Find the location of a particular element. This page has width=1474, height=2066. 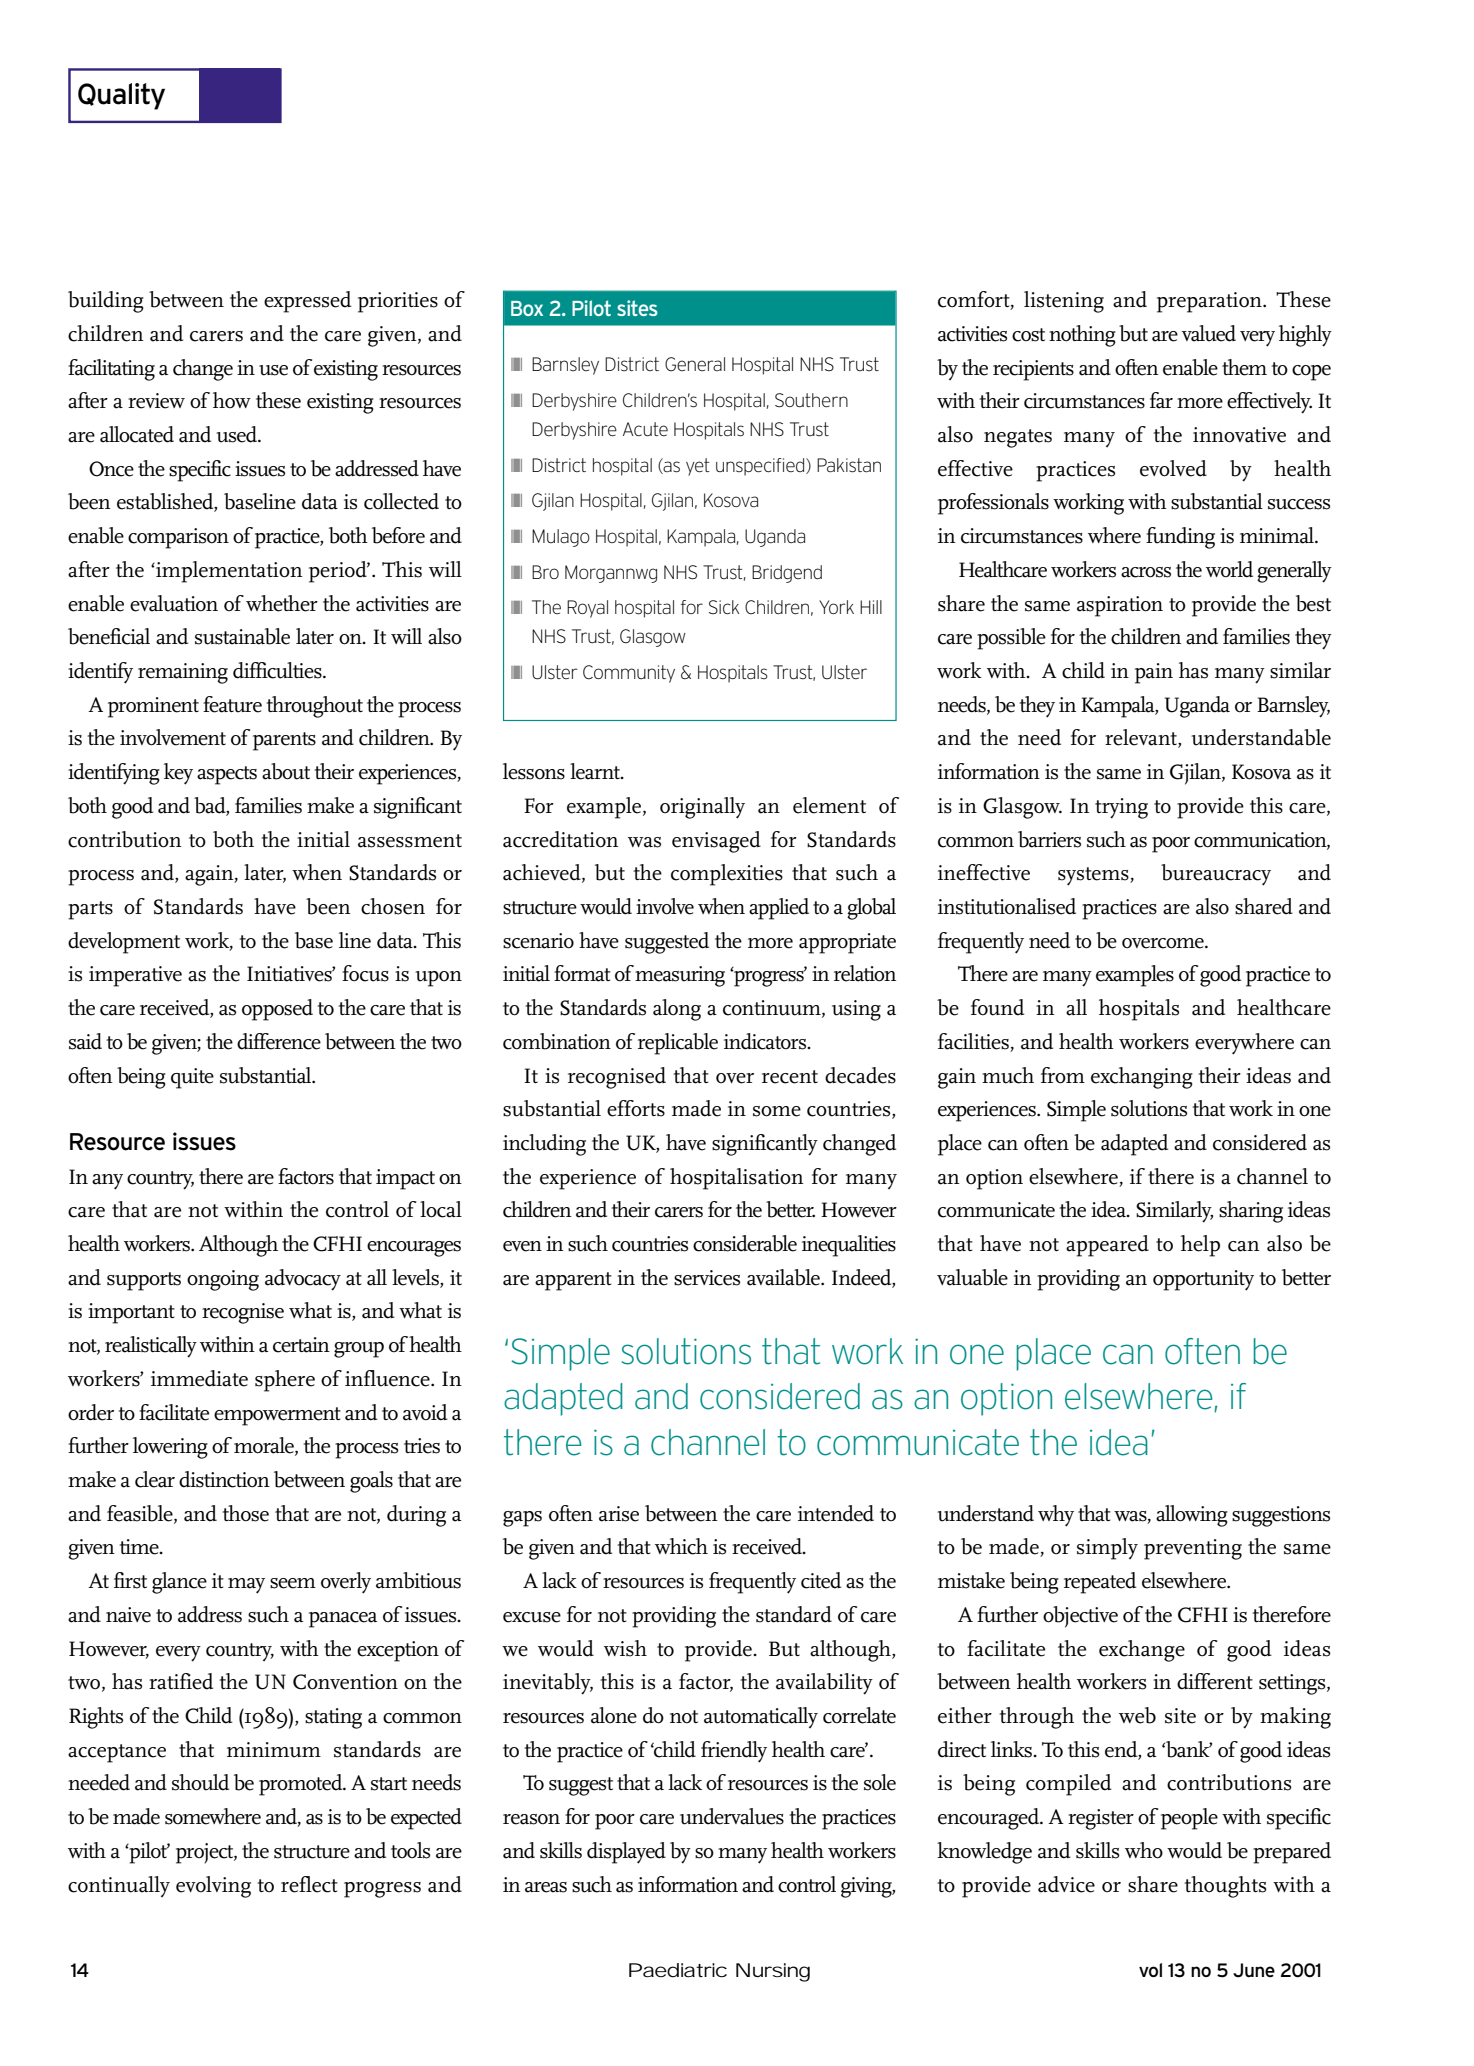

Box is located at coordinates (527, 308).
